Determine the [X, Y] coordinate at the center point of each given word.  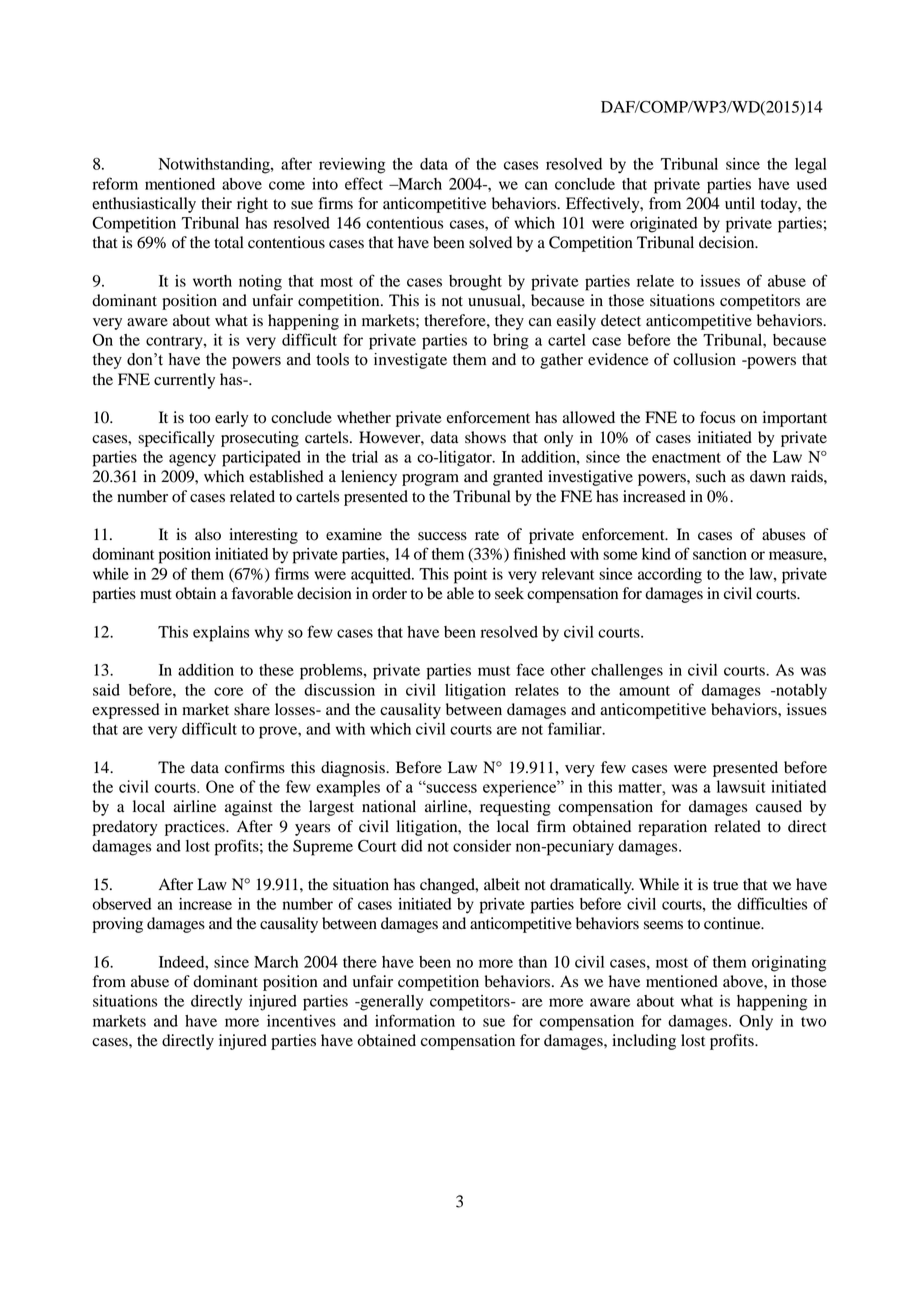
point [470, 576]
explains [221, 634]
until [740, 203]
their [216, 203]
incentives [301, 1021]
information [415, 1020]
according [670, 576]
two [813, 1022]
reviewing [352, 166]
